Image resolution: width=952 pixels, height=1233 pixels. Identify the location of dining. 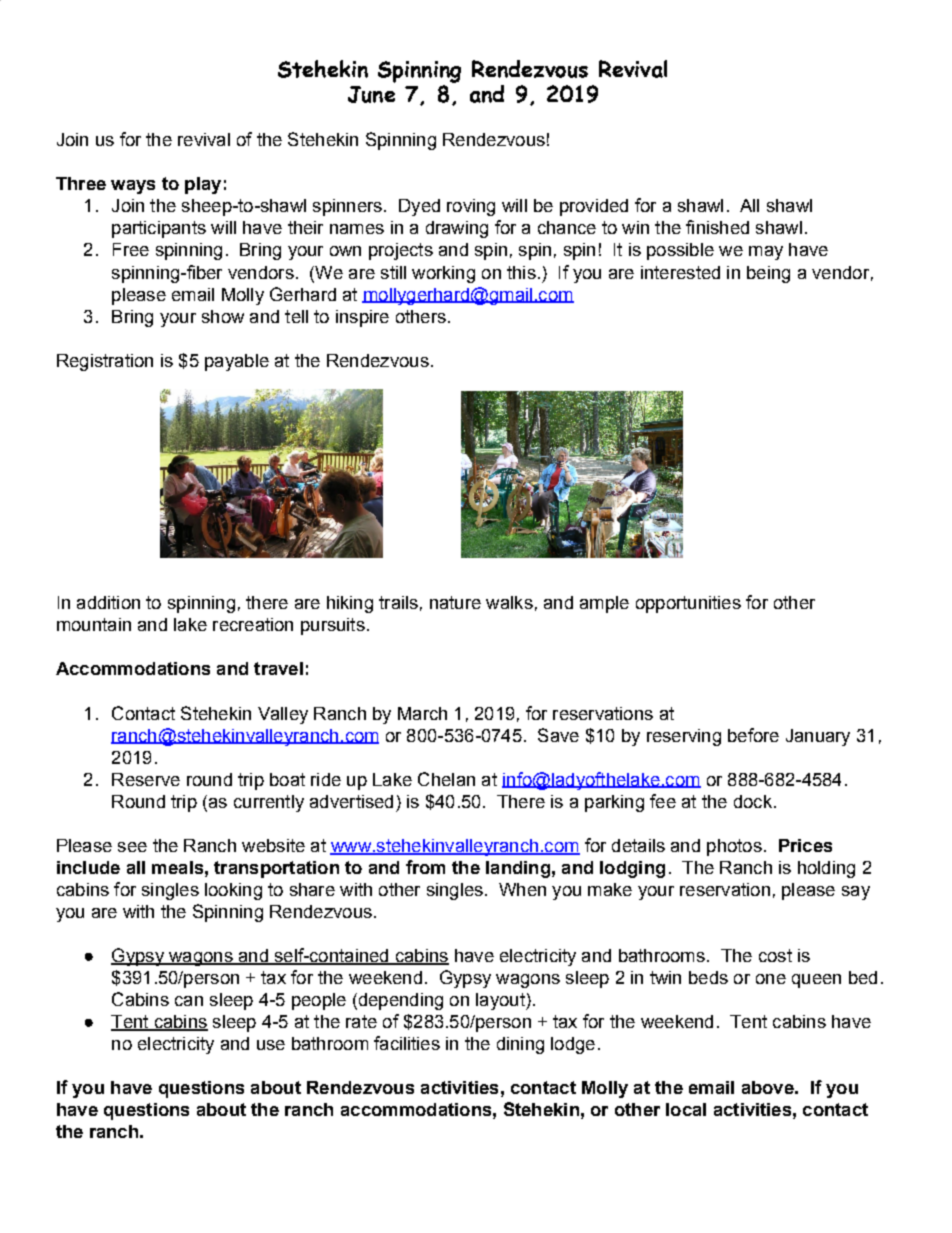
(520, 1045).
